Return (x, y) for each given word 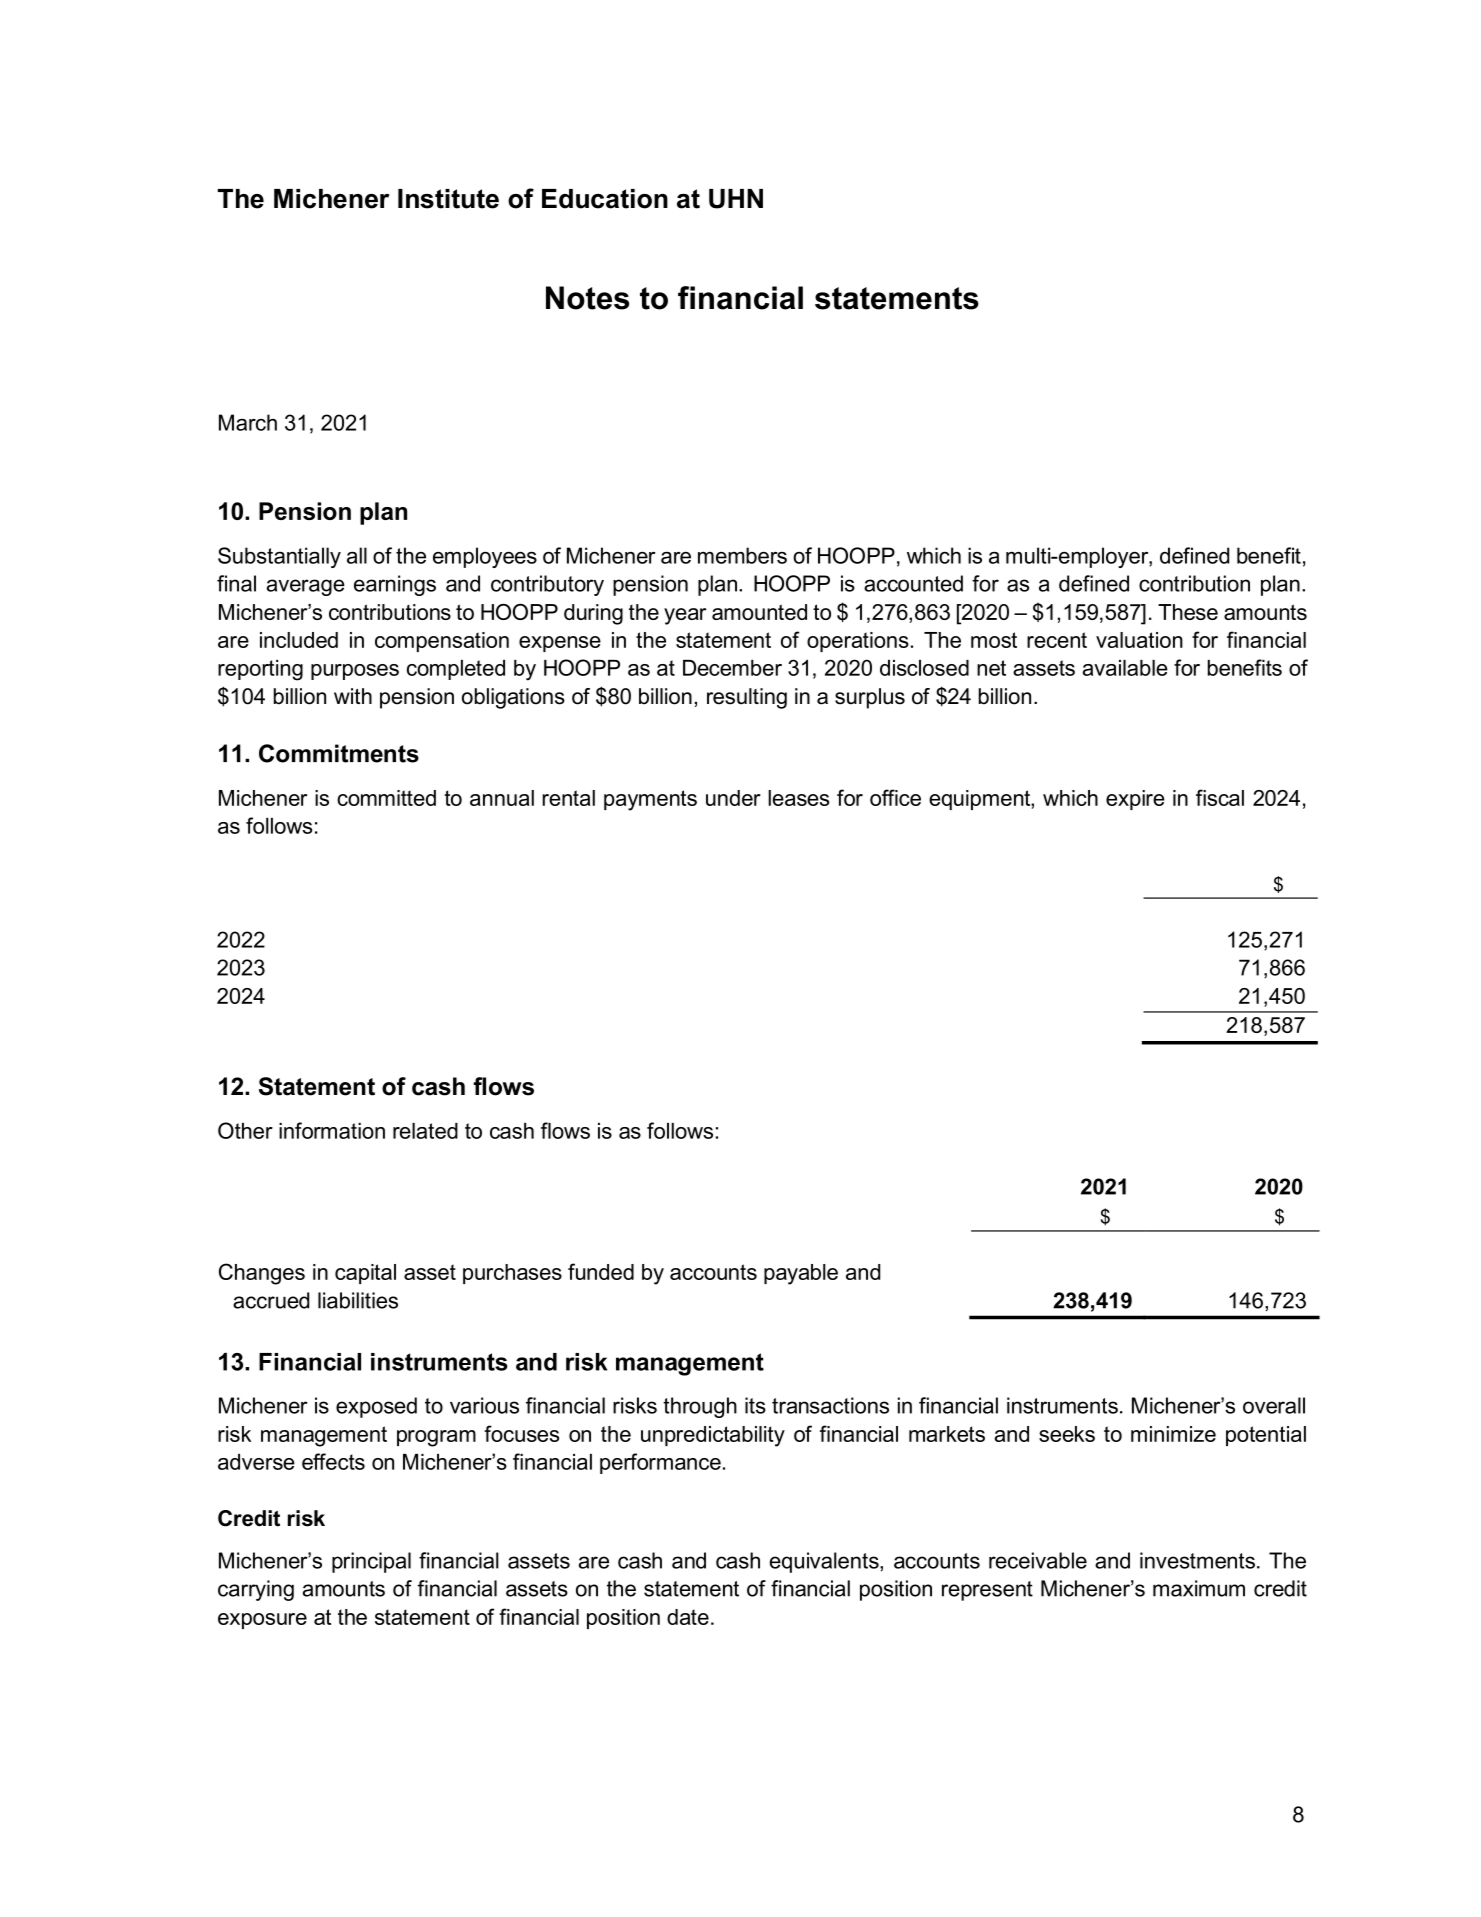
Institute (448, 199)
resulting (747, 698)
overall (1274, 1405)
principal (371, 1562)
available (1125, 668)
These (1188, 612)
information (332, 1130)
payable (801, 1274)
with (353, 696)
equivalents (825, 1562)
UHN (736, 199)
